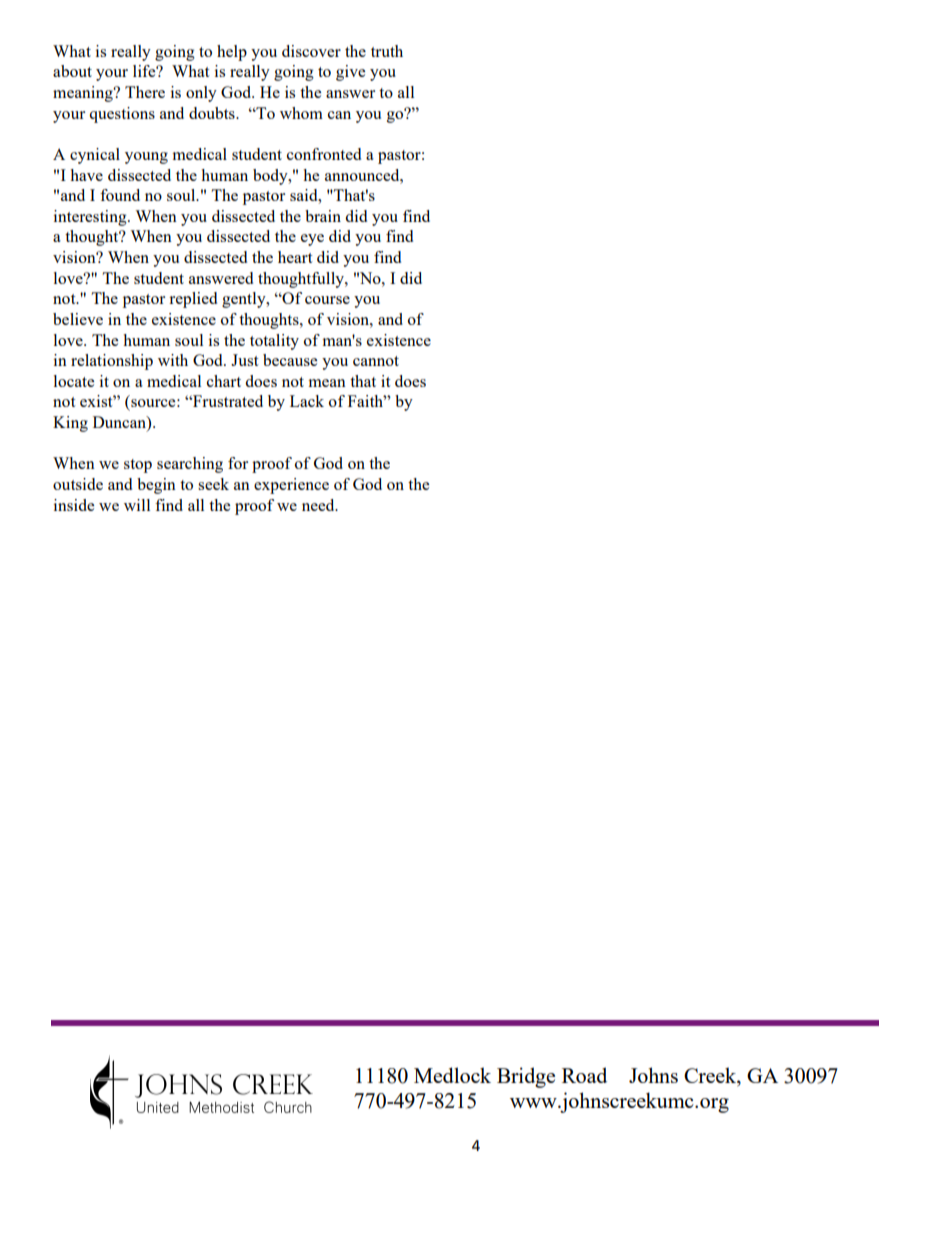  I want to click on will, so click(137, 505).
